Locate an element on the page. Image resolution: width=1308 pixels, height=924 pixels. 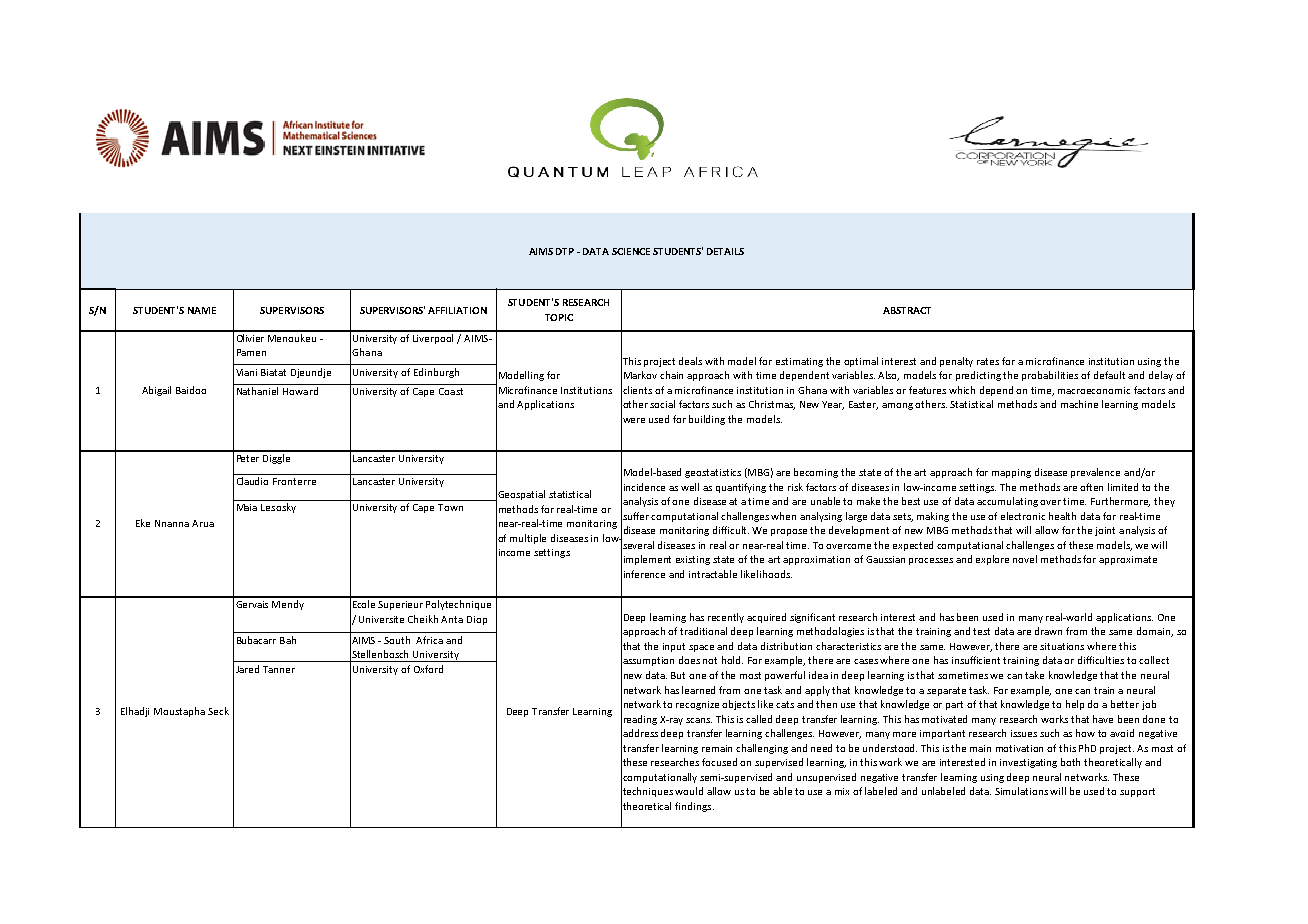
Tanner is located at coordinates (279, 669).
